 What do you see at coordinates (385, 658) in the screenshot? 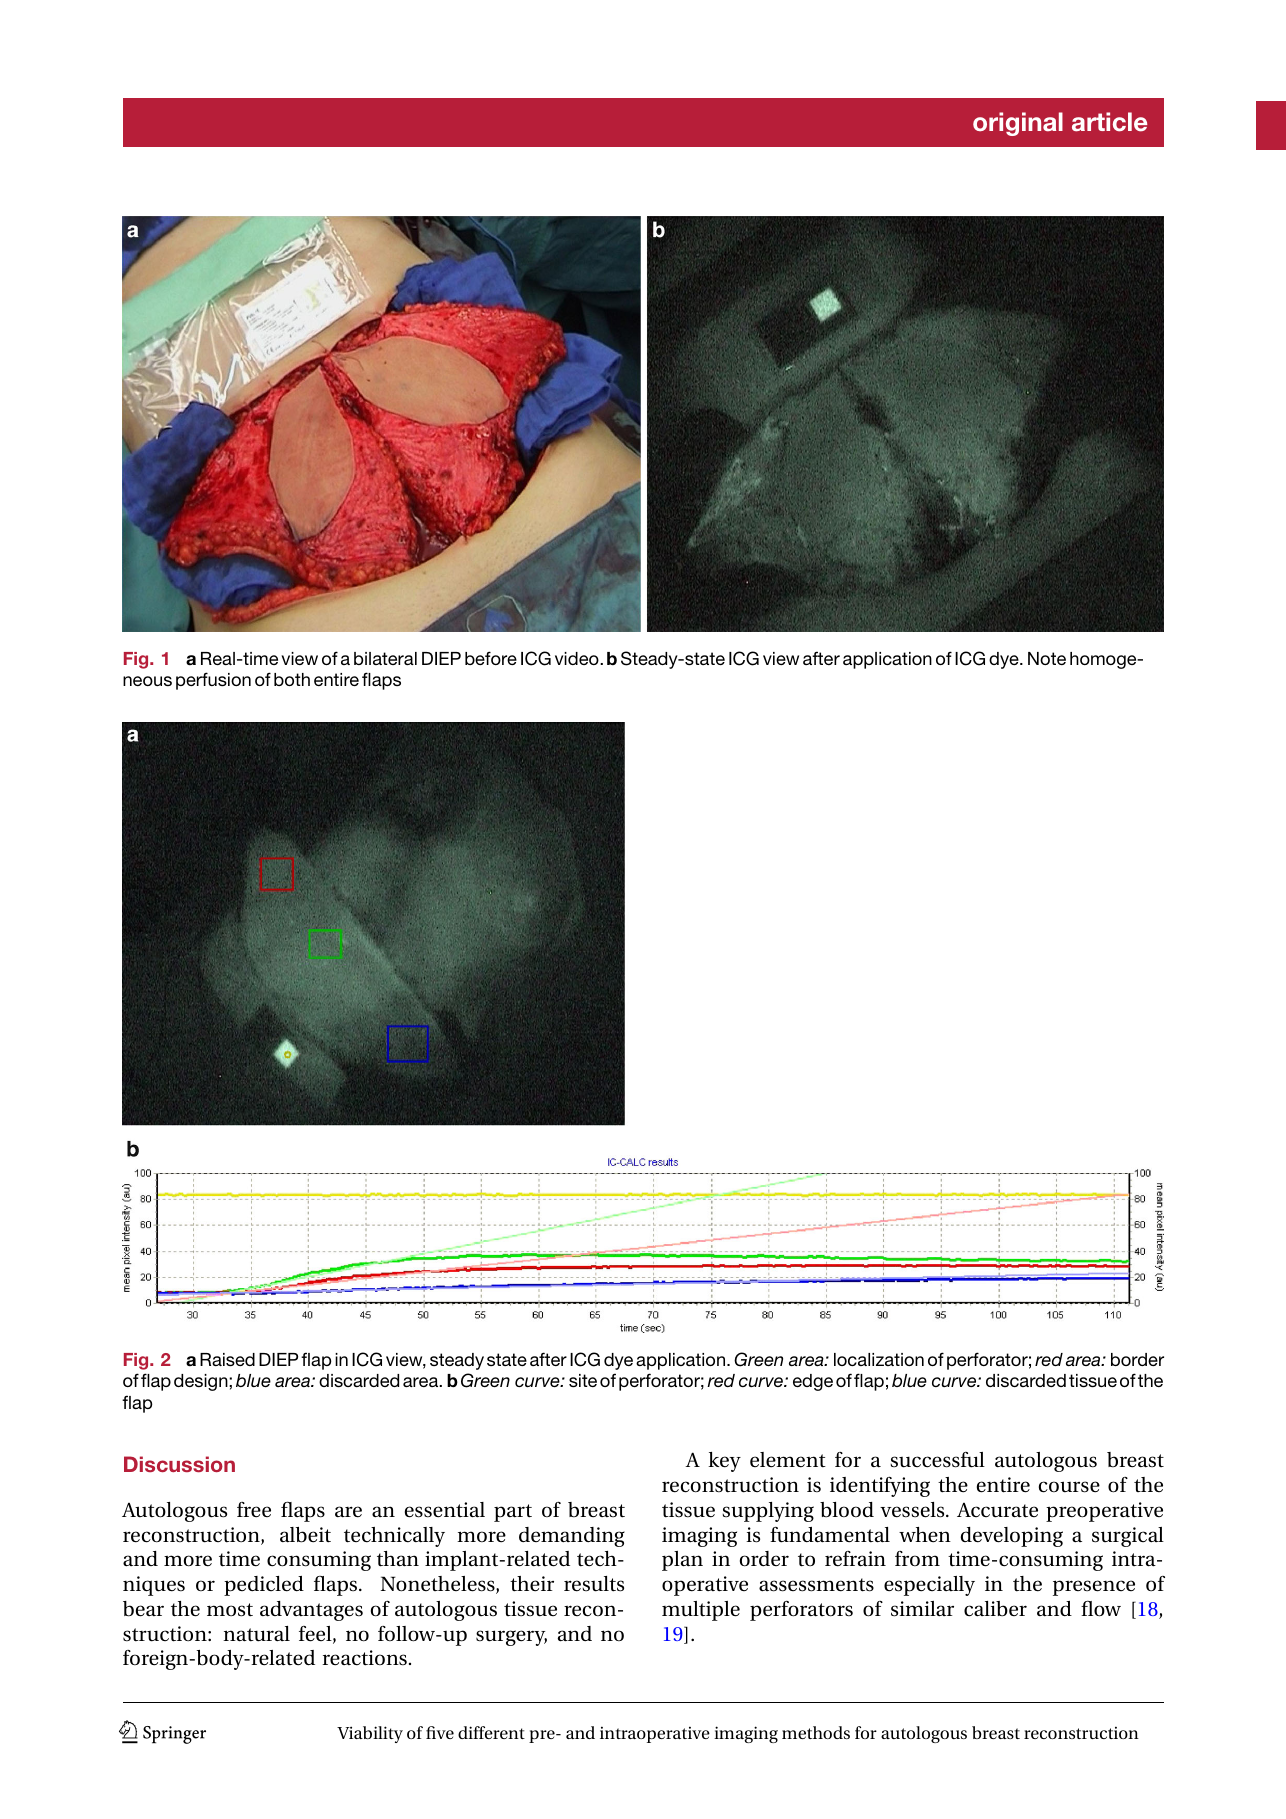
I see `bilateral` at bounding box center [385, 658].
